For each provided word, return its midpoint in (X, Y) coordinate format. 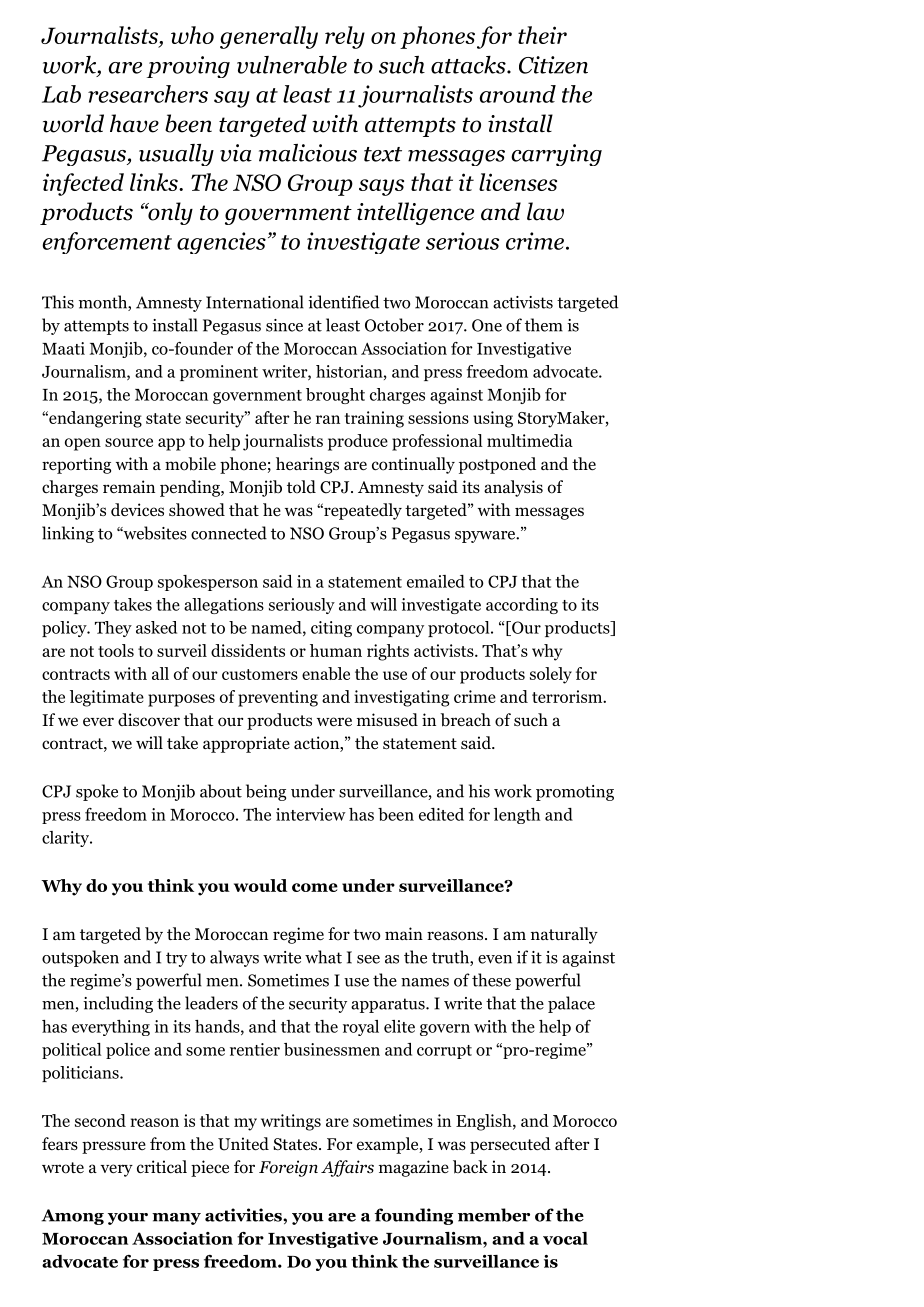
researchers (148, 94)
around (518, 94)
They (113, 629)
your (128, 1219)
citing (331, 629)
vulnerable (292, 65)
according (522, 606)
